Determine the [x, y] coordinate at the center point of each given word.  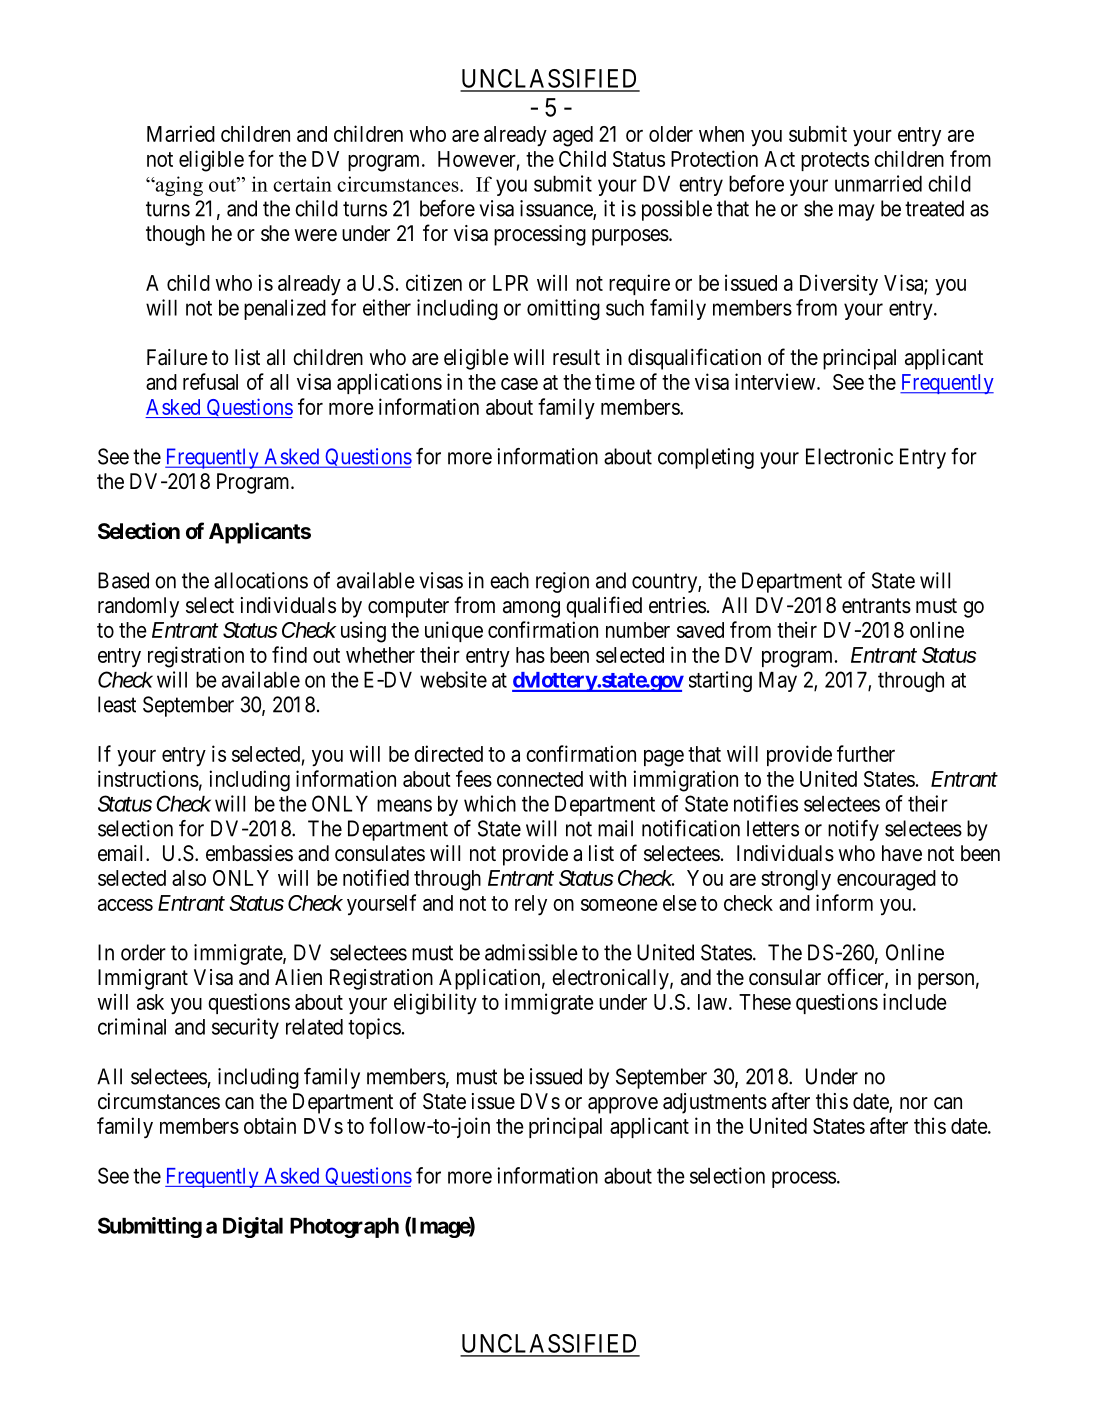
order [143, 952]
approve [623, 1105]
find [289, 654]
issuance [557, 209]
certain [302, 184]
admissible [531, 952]
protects [835, 161]
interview [776, 381]
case [519, 384]
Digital [253, 1227]
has [530, 655]
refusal [210, 381]
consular [785, 977]
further [866, 753]
